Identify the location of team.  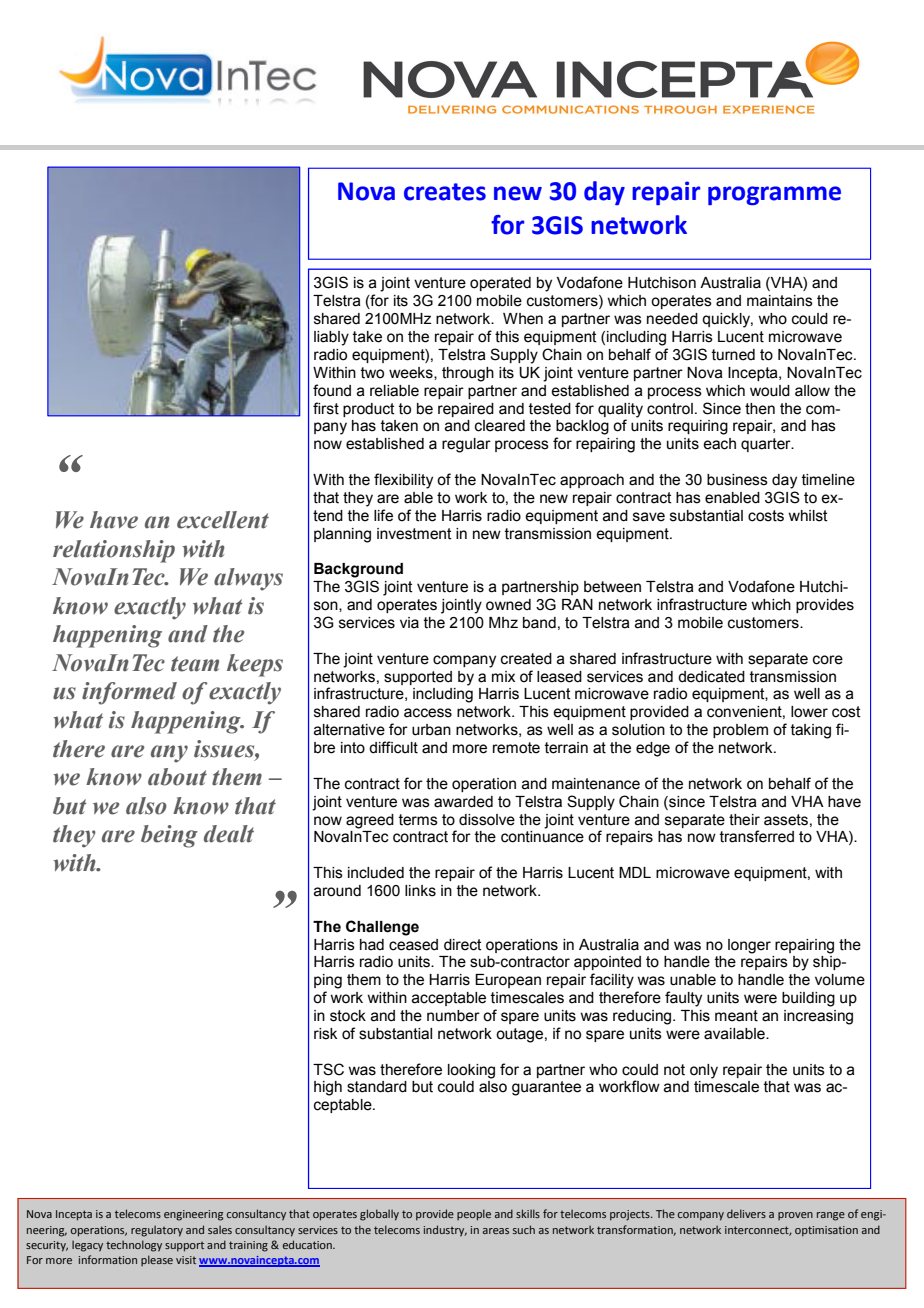
(195, 664).
